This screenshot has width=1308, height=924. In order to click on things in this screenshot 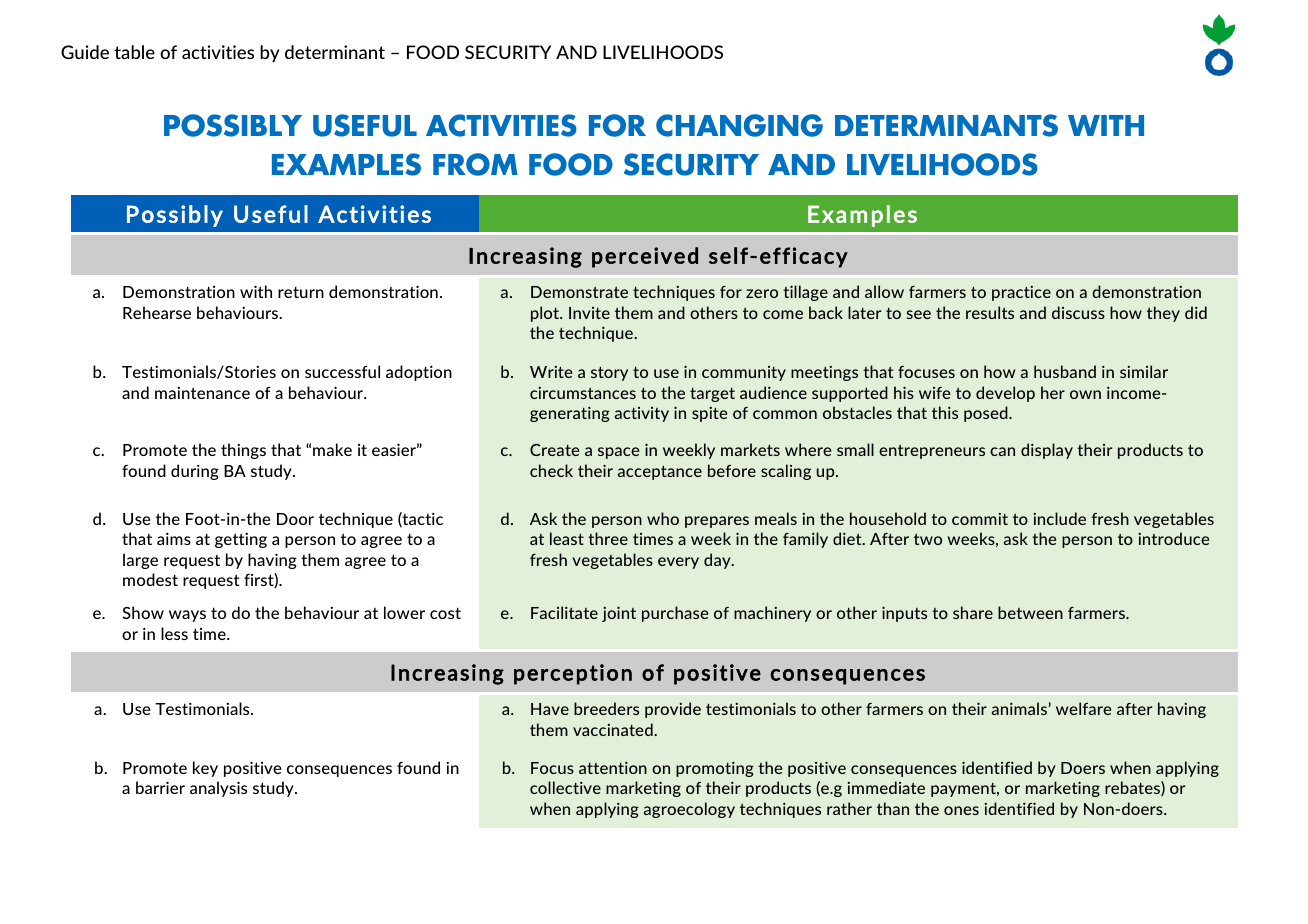, I will do `click(243, 451)`.
